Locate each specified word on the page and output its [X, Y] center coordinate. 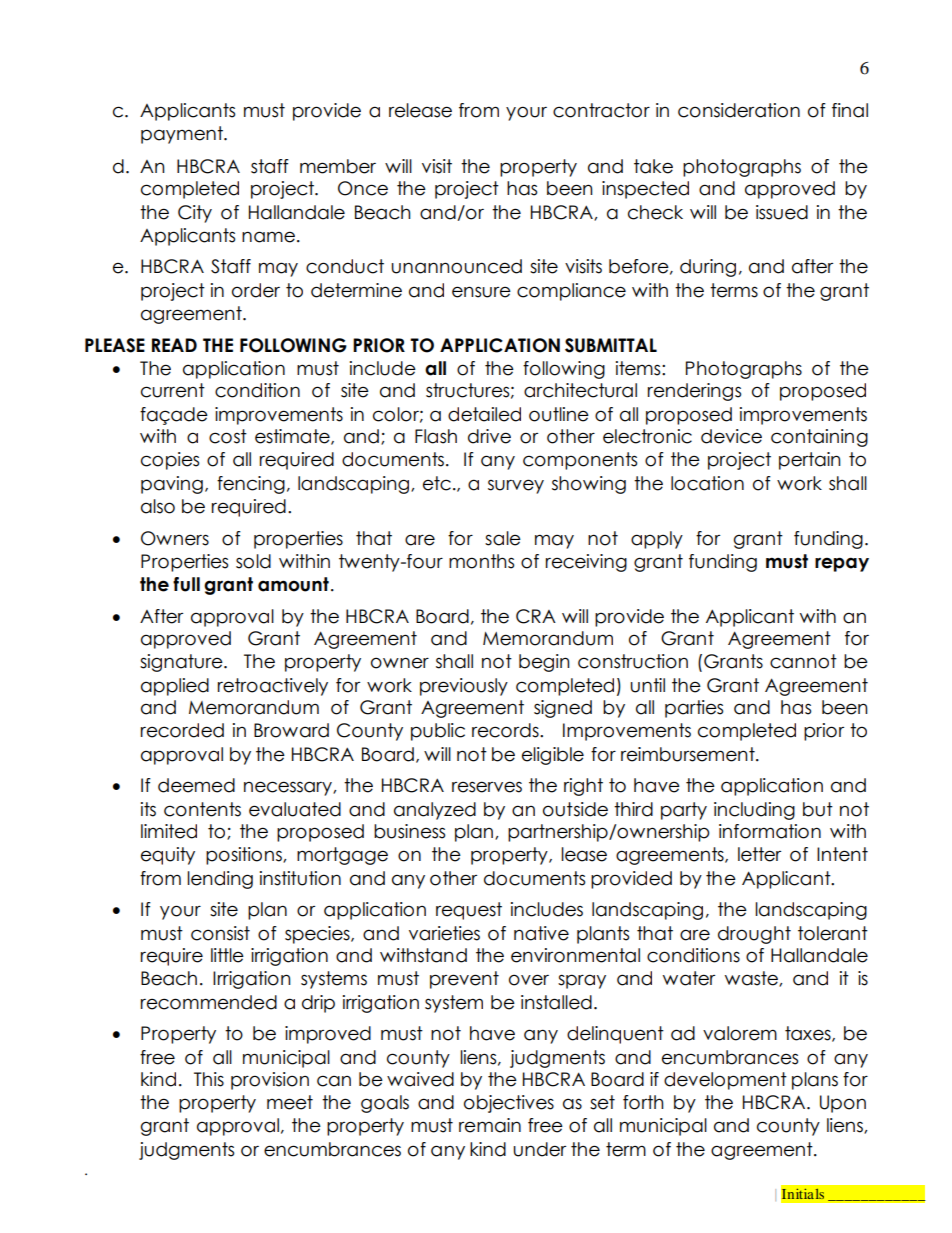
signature [182, 663]
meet [290, 1102]
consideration [739, 110]
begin [544, 663]
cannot [803, 661]
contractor [601, 110]
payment [183, 135]
